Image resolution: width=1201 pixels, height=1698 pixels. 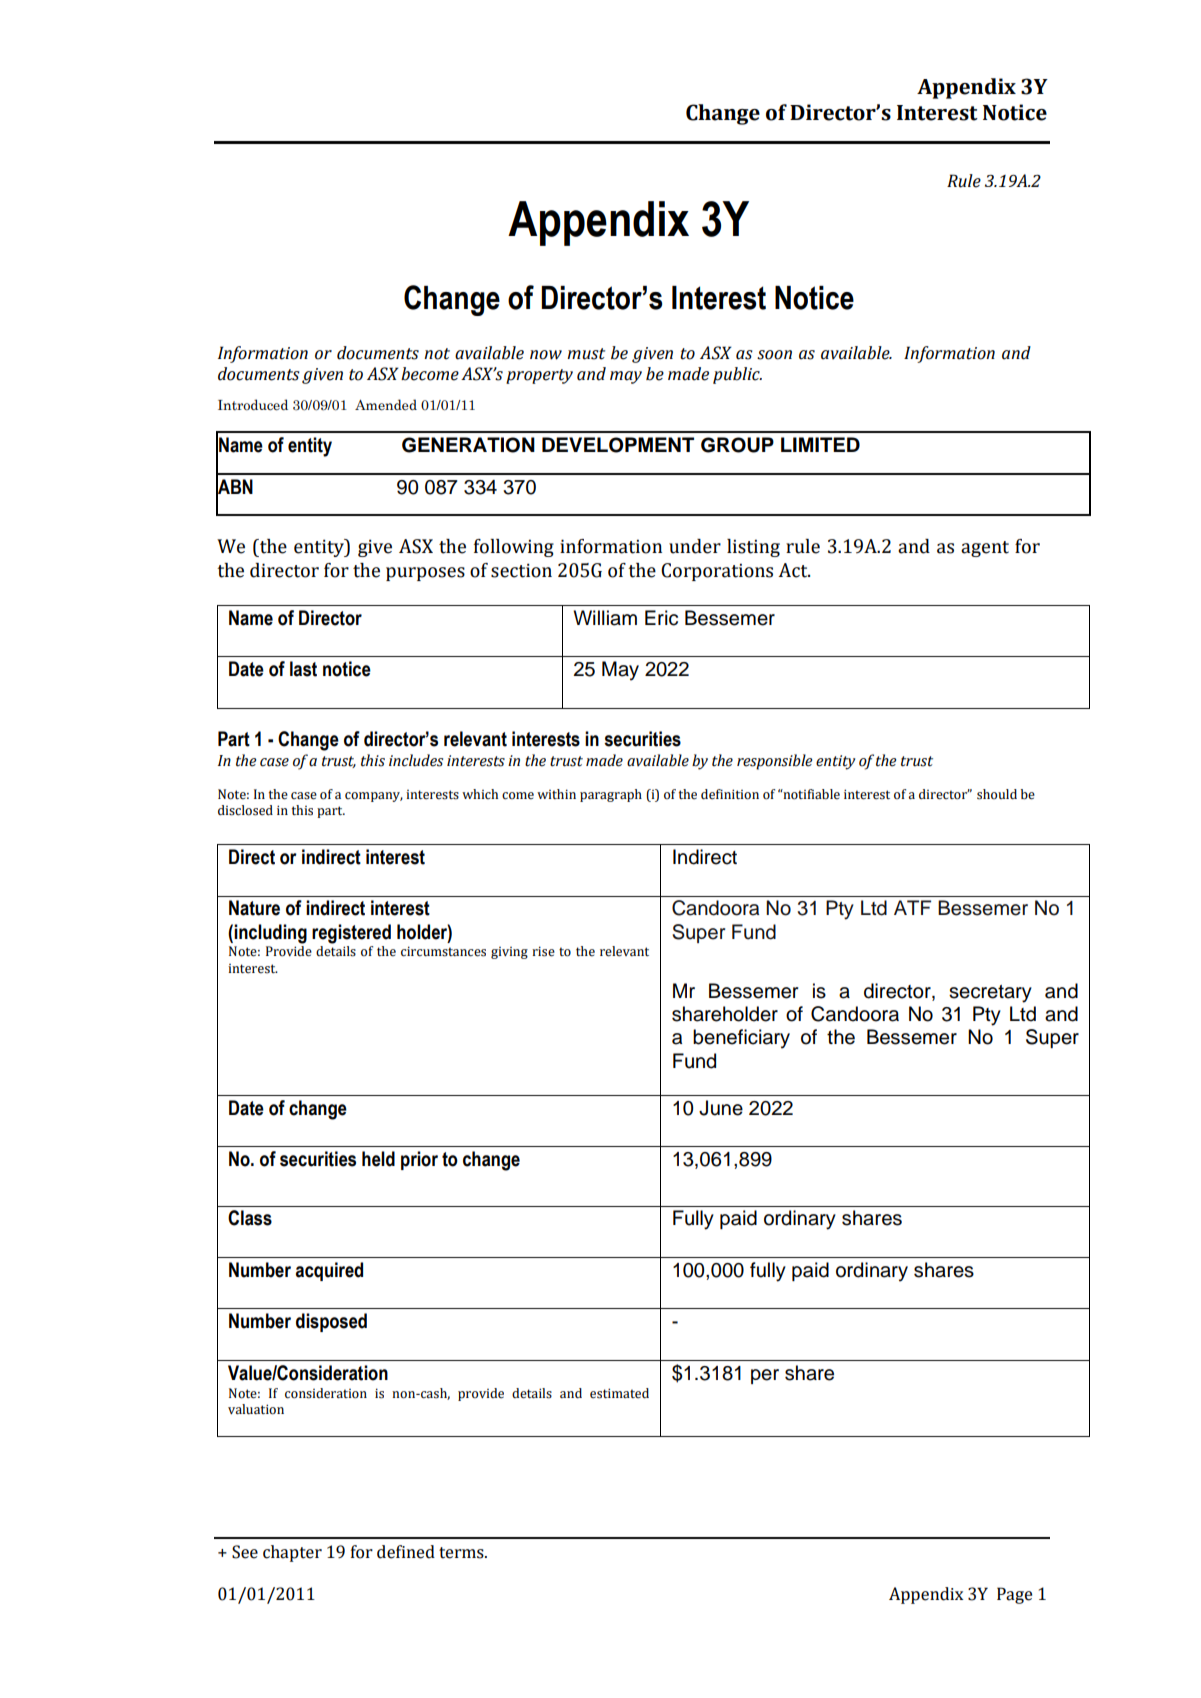 What do you see at coordinates (997, 794) in the screenshot?
I see `should` at bounding box center [997, 794].
